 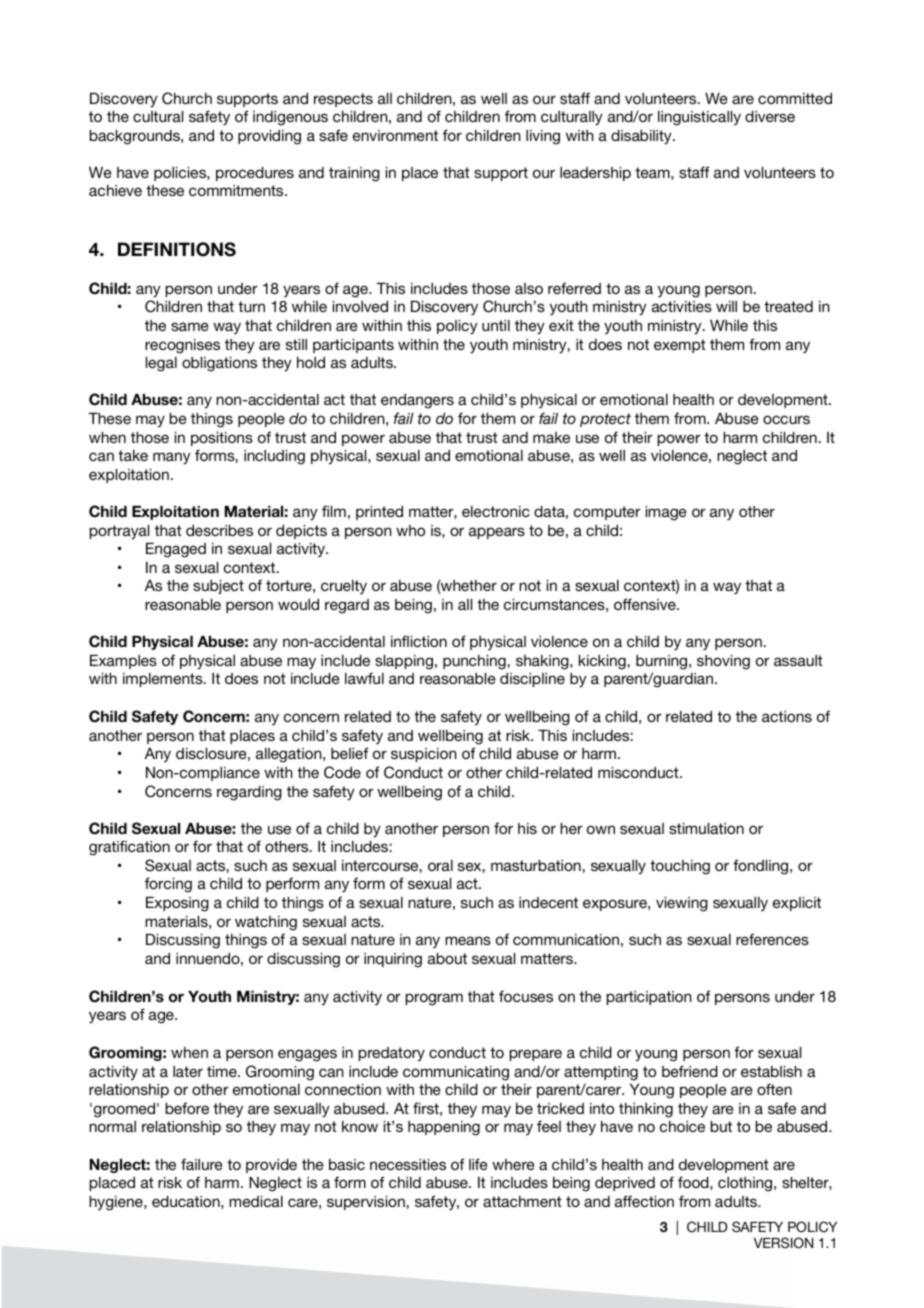 What do you see at coordinates (666, 513) in the screenshot?
I see `image` at bounding box center [666, 513].
